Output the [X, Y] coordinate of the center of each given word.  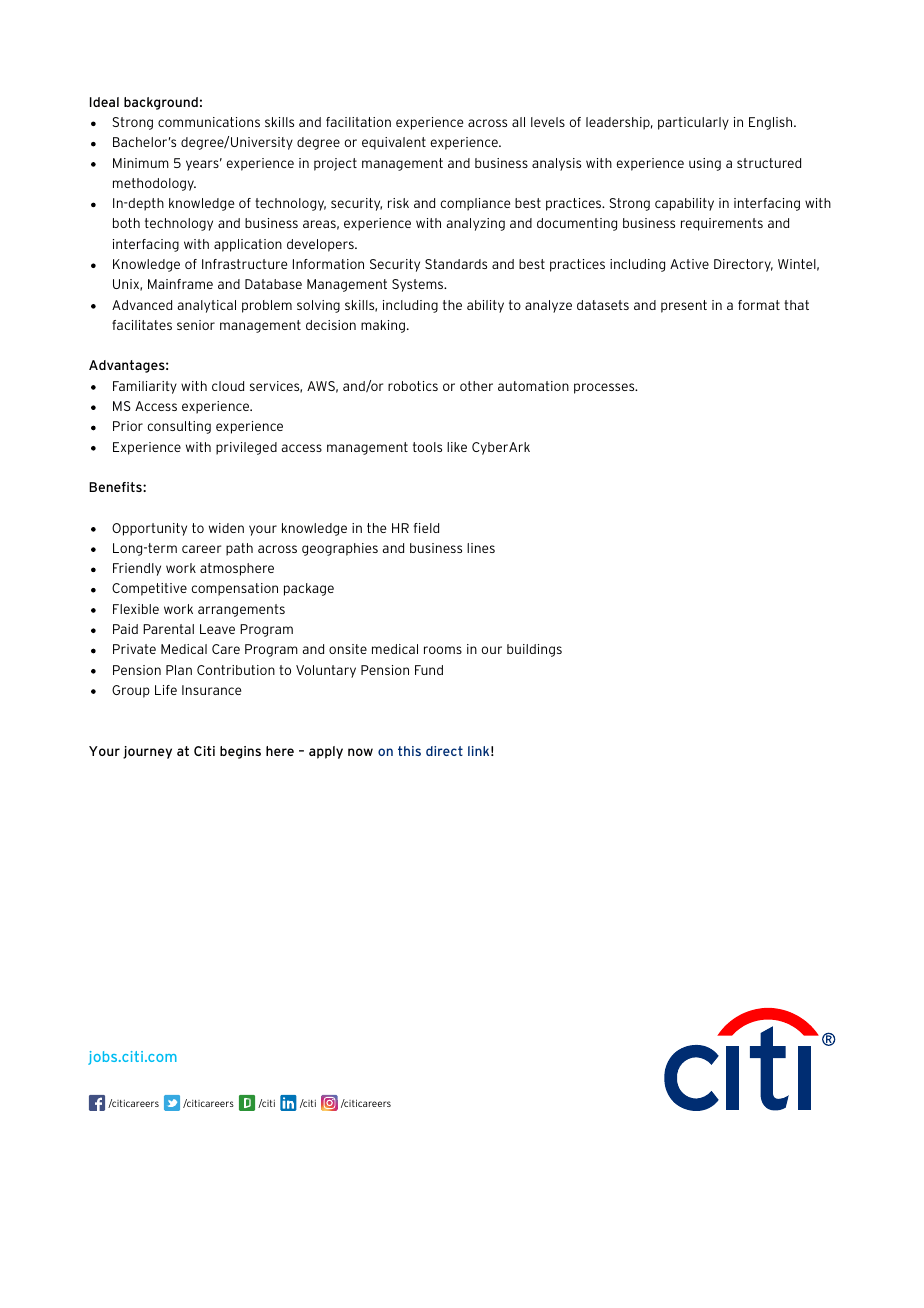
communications [209, 122]
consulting [179, 427]
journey [147, 752]
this [409, 751]
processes [605, 388]
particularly [693, 123]
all [518, 122]
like [457, 447]
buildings [534, 650]
